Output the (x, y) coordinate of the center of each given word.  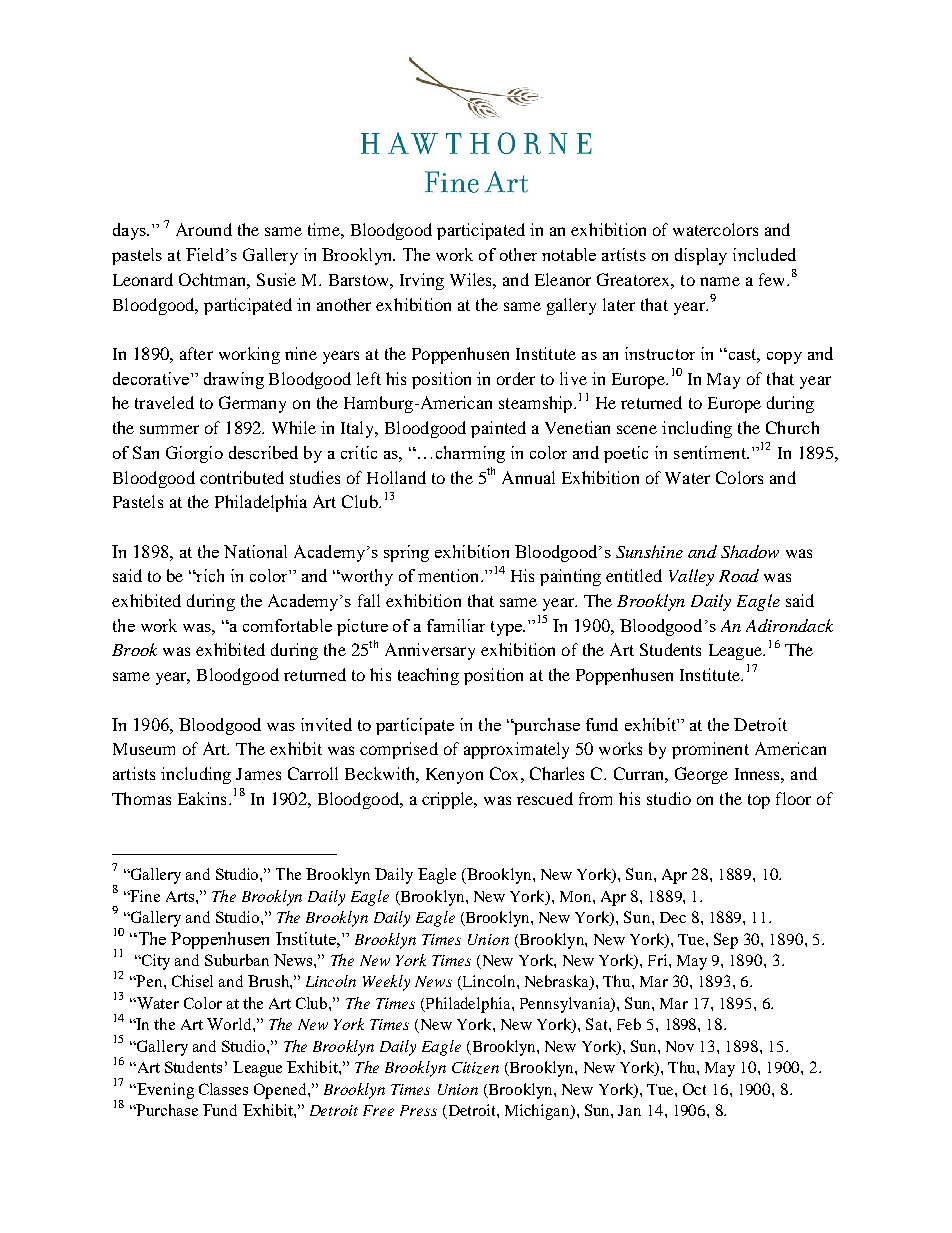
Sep (726, 941)
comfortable (287, 625)
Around (204, 229)
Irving (422, 281)
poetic (626, 454)
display (701, 256)
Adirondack (789, 625)
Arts (181, 896)
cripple (449, 800)
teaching (428, 676)
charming (470, 454)
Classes (223, 1089)
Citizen (475, 1068)
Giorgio (194, 454)
